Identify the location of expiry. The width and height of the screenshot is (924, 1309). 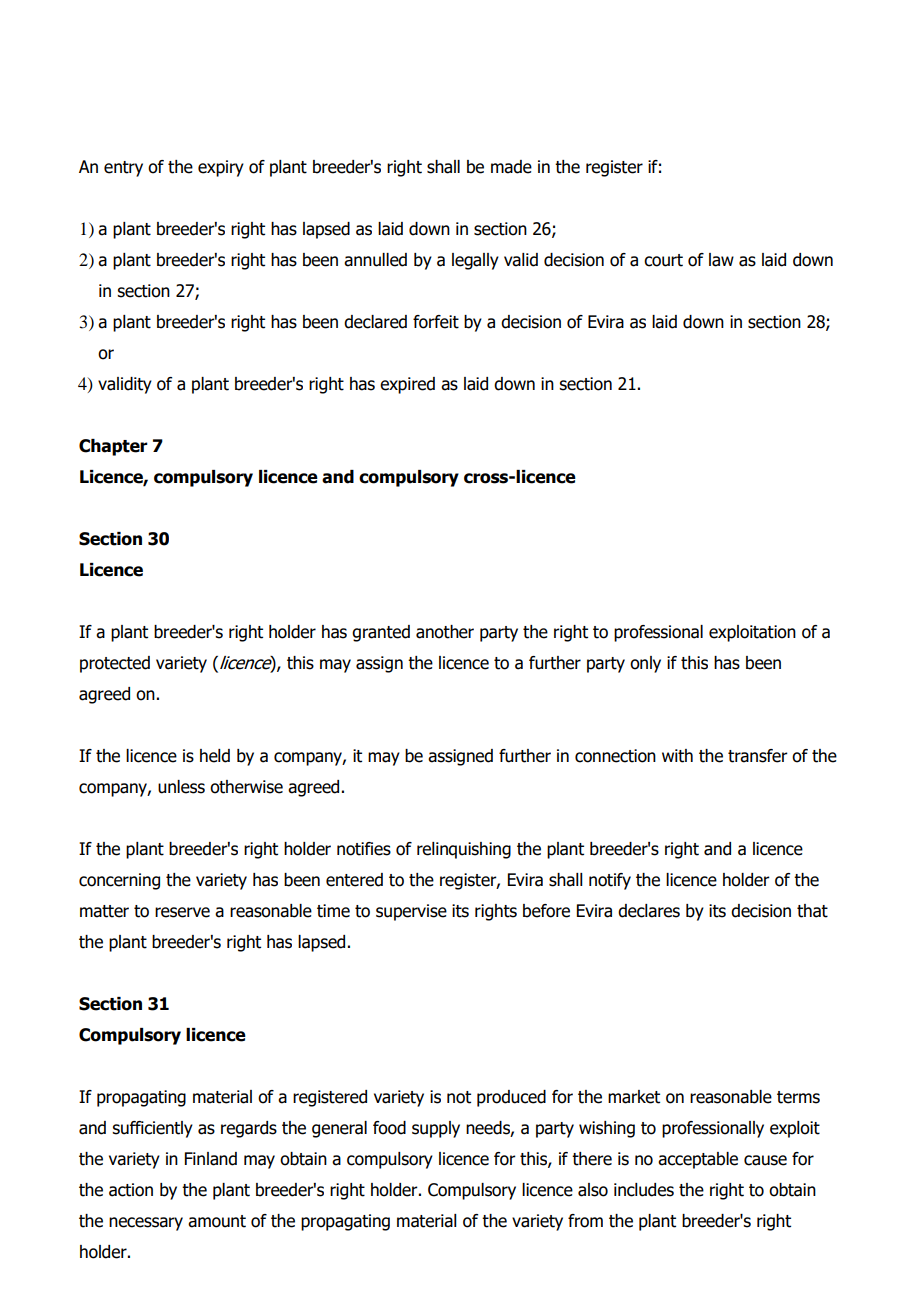
(221, 168).
